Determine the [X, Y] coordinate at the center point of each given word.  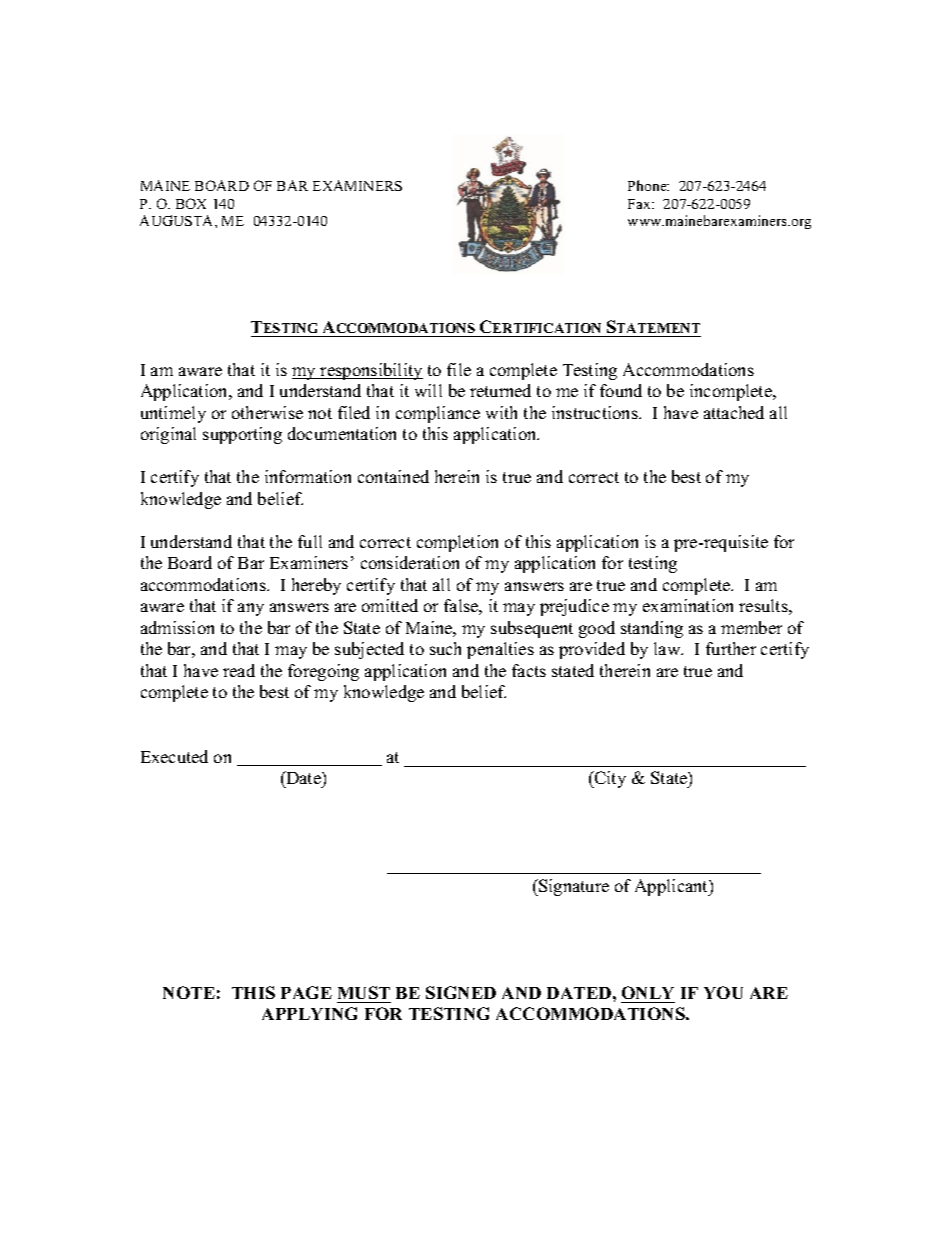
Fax [640, 204]
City [609, 779]
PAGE [306, 992]
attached [734, 412]
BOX [191, 203]
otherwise [267, 412]
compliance [438, 414]
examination [688, 605]
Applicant [672, 887]
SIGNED [461, 992]
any [251, 609]
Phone [648, 185]
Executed [174, 756]
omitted [390, 605]
